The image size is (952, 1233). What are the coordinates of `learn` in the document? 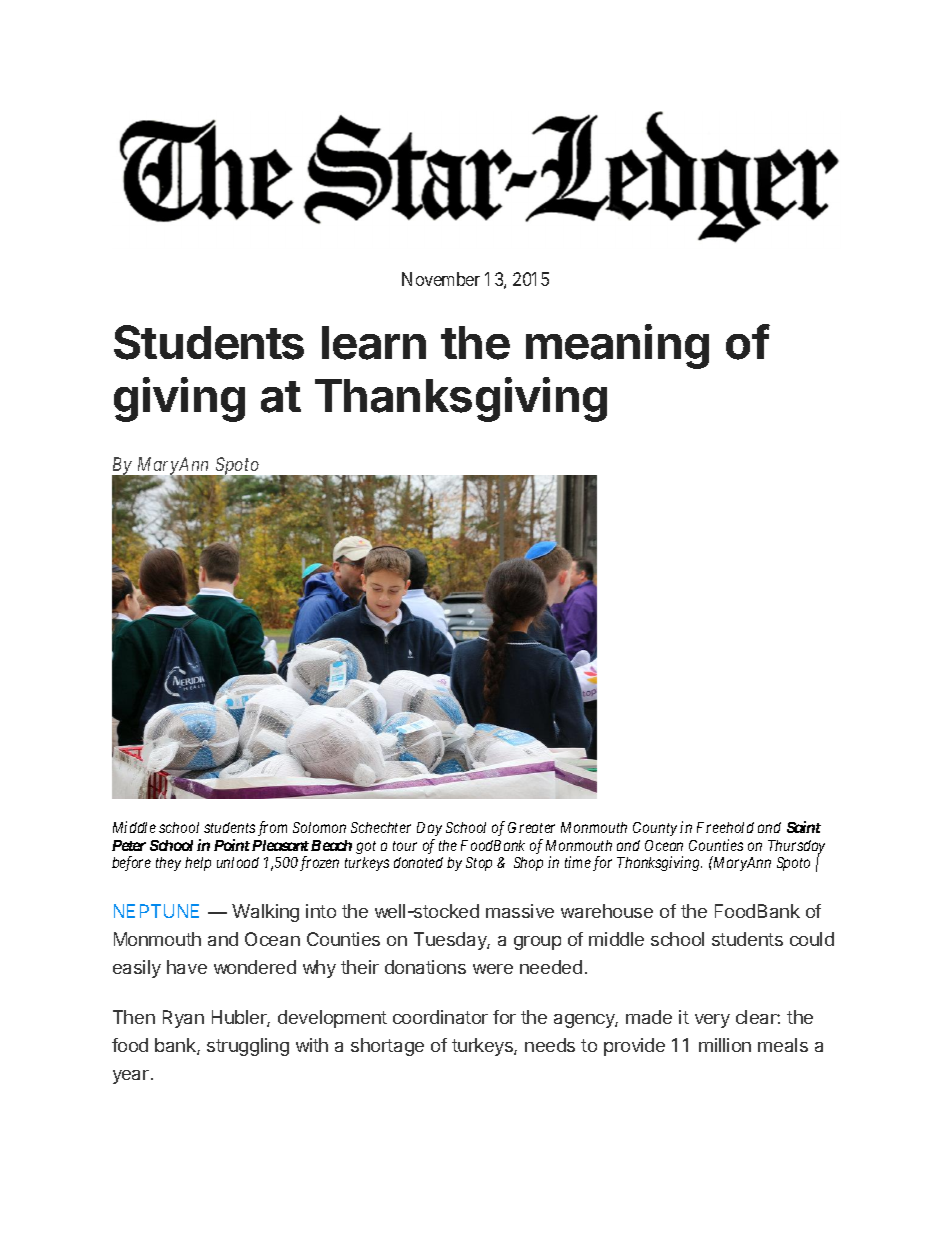 It's located at (374, 343).
